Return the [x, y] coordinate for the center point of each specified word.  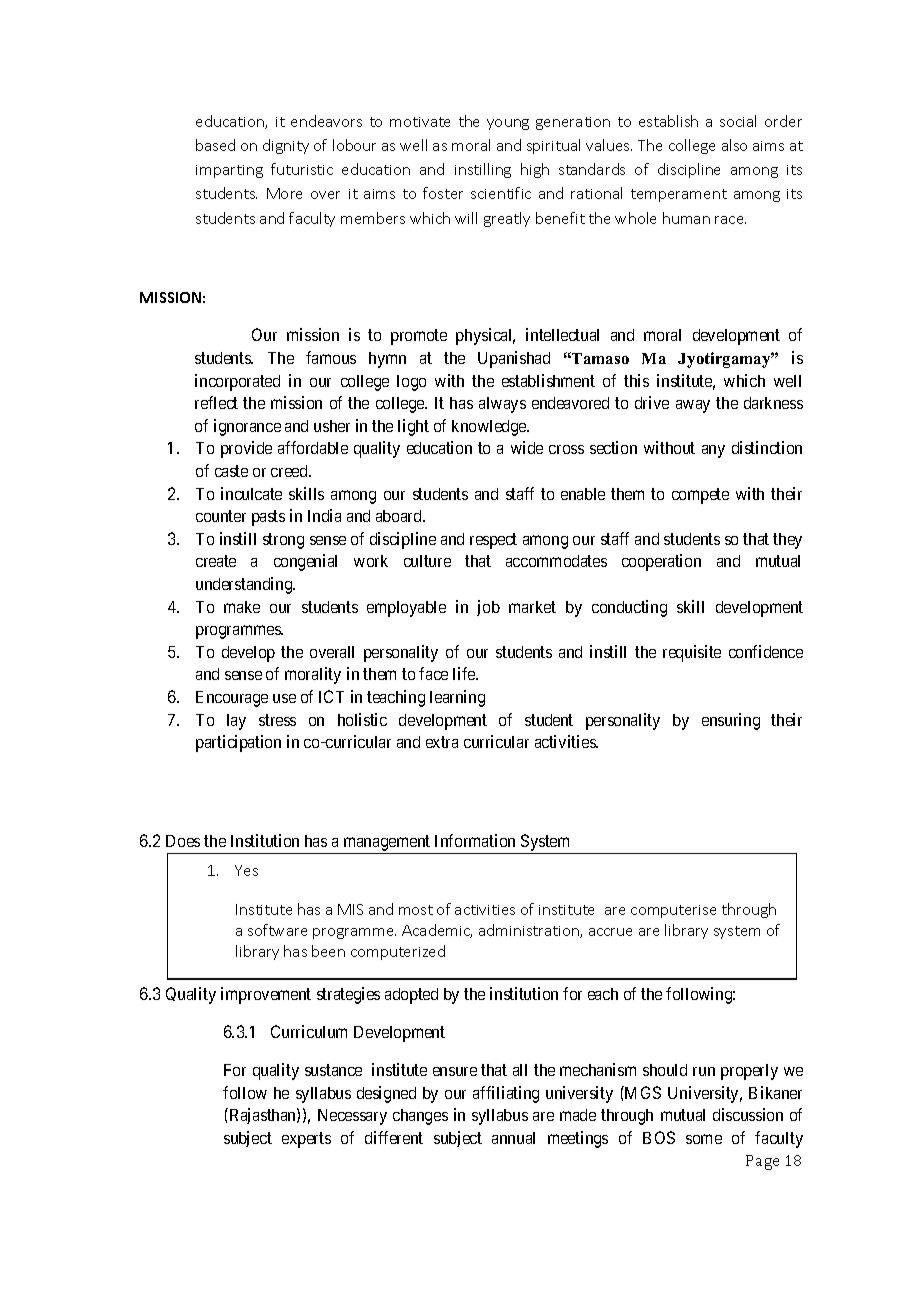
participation [238, 743]
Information [475, 840]
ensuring [731, 721]
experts [306, 1140]
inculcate [251, 493]
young [508, 124]
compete [700, 496]
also [734, 145]
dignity [286, 146]
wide [527, 447]
